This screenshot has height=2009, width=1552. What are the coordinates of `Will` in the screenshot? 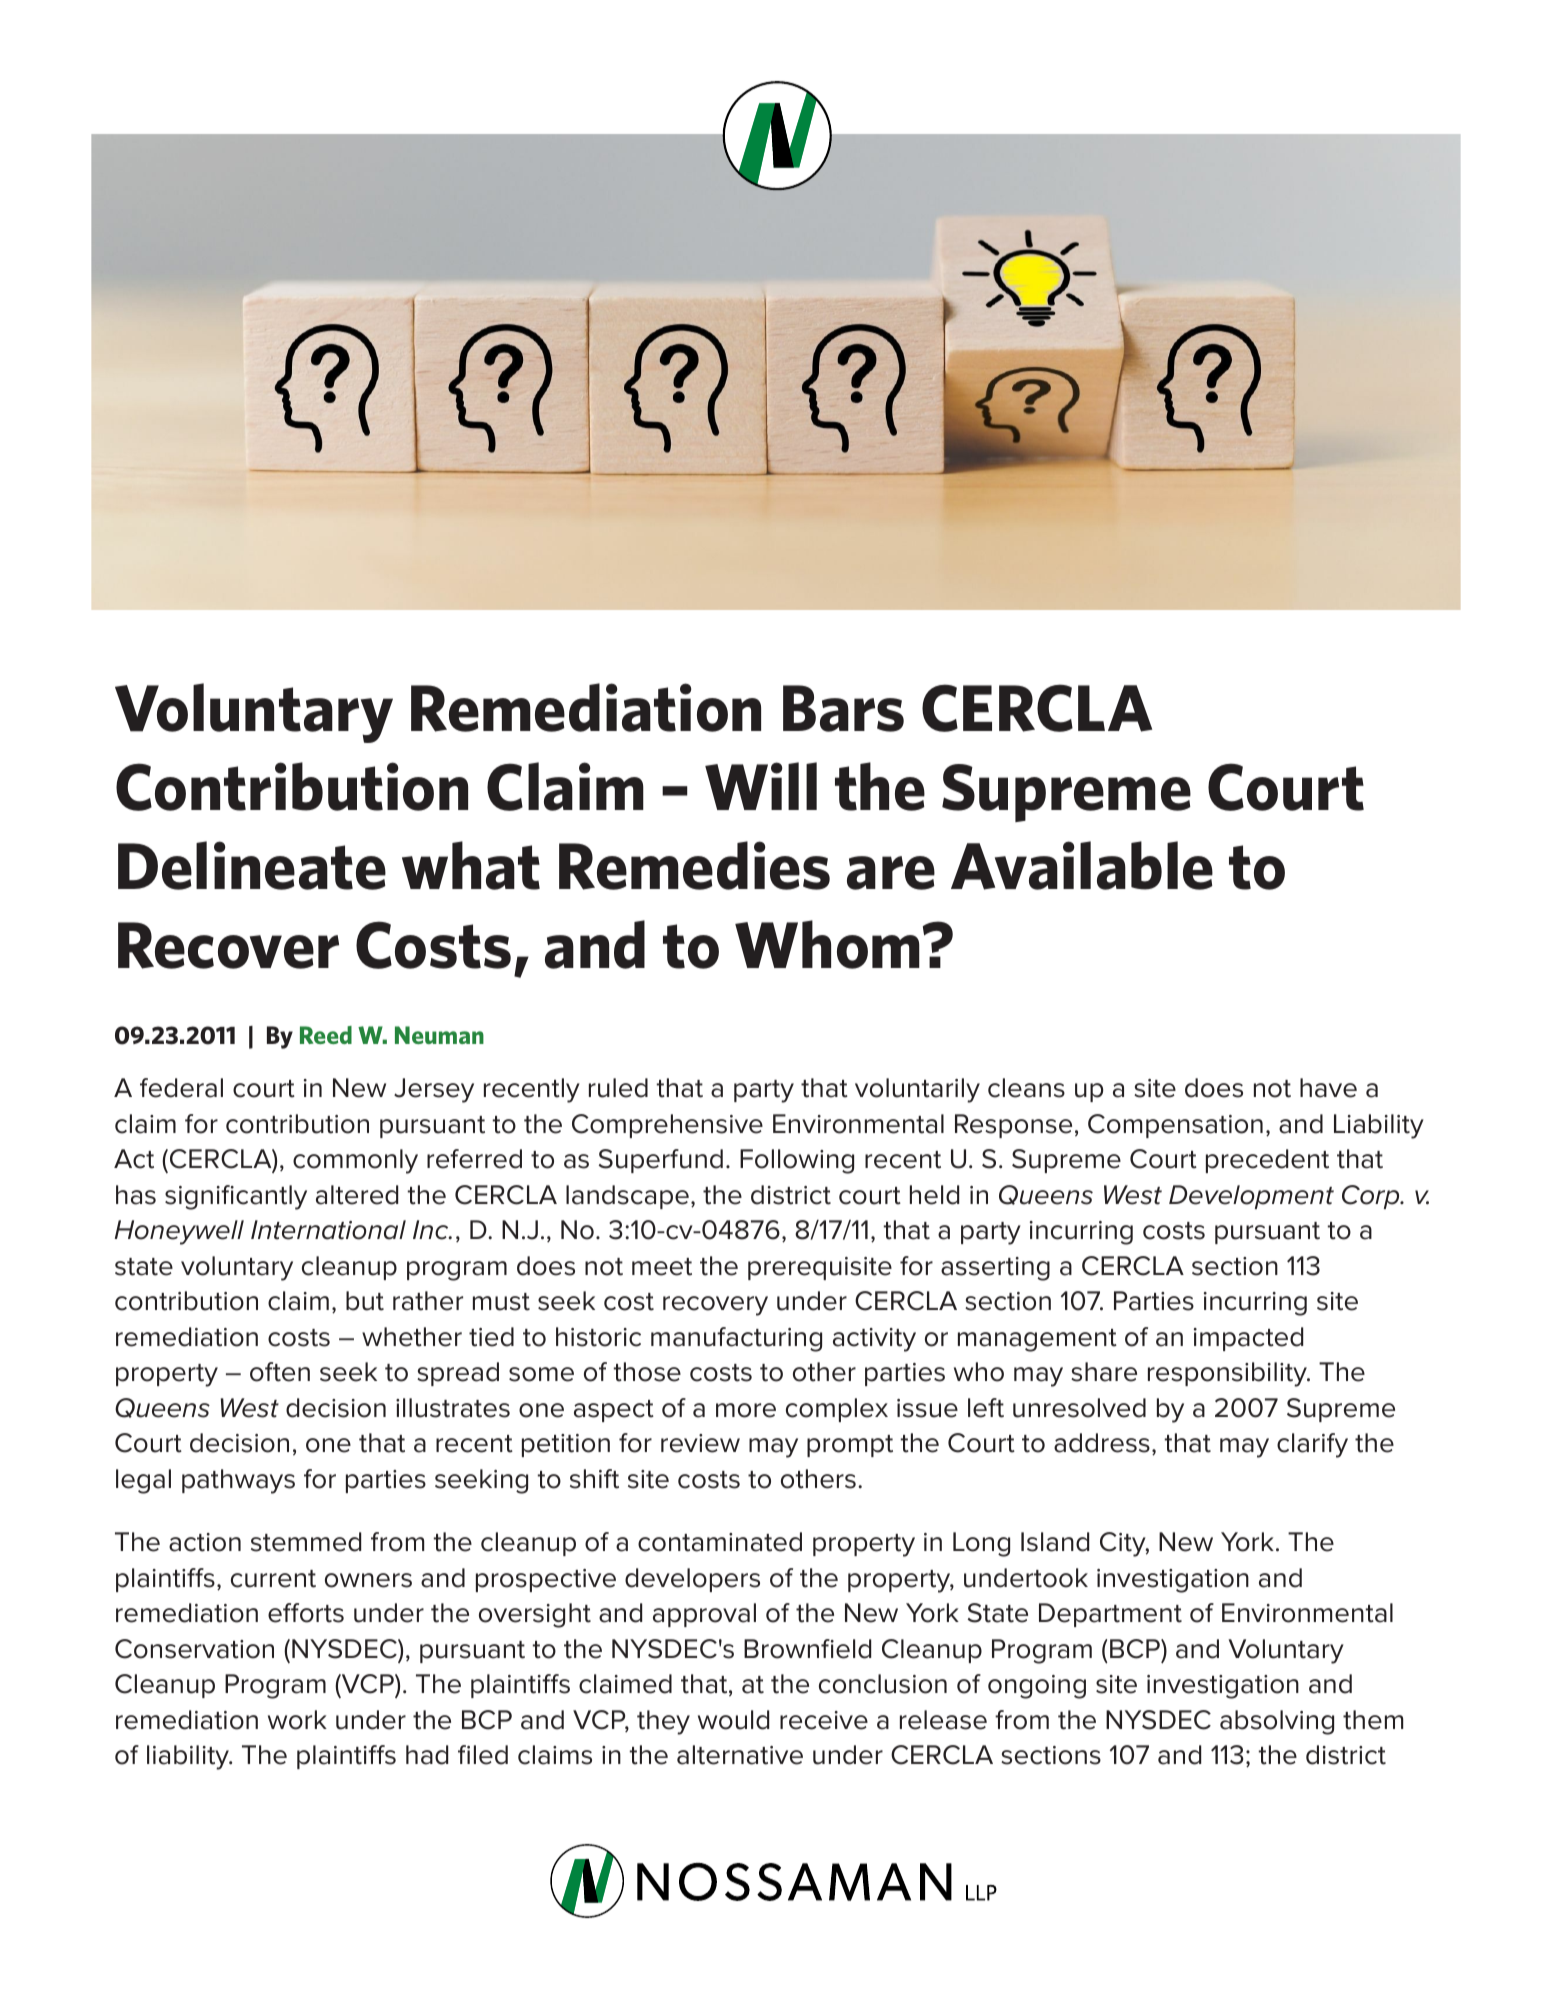 It's located at (761, 786).
